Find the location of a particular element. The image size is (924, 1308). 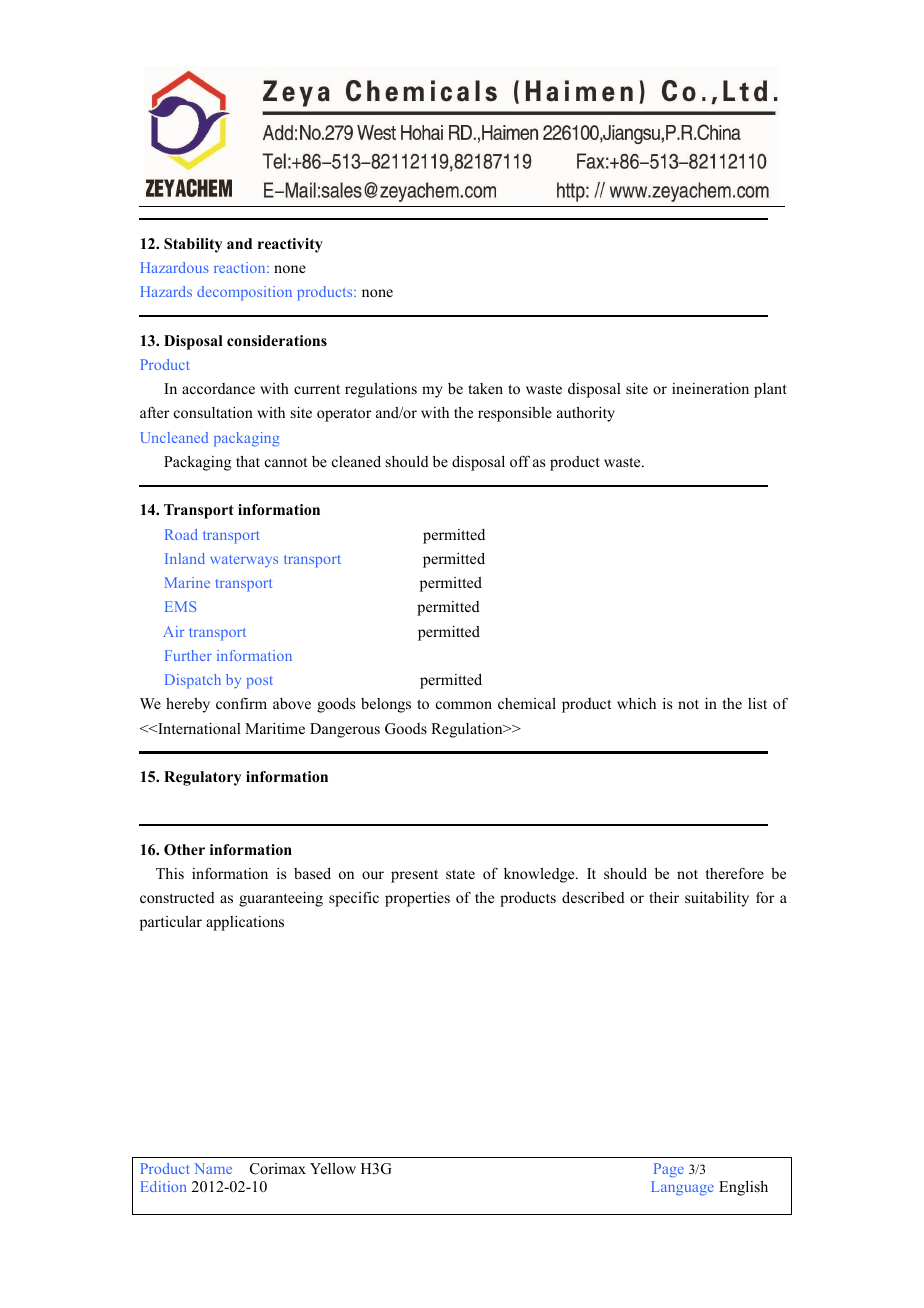

reaction is located at coordinates (241, 267).
